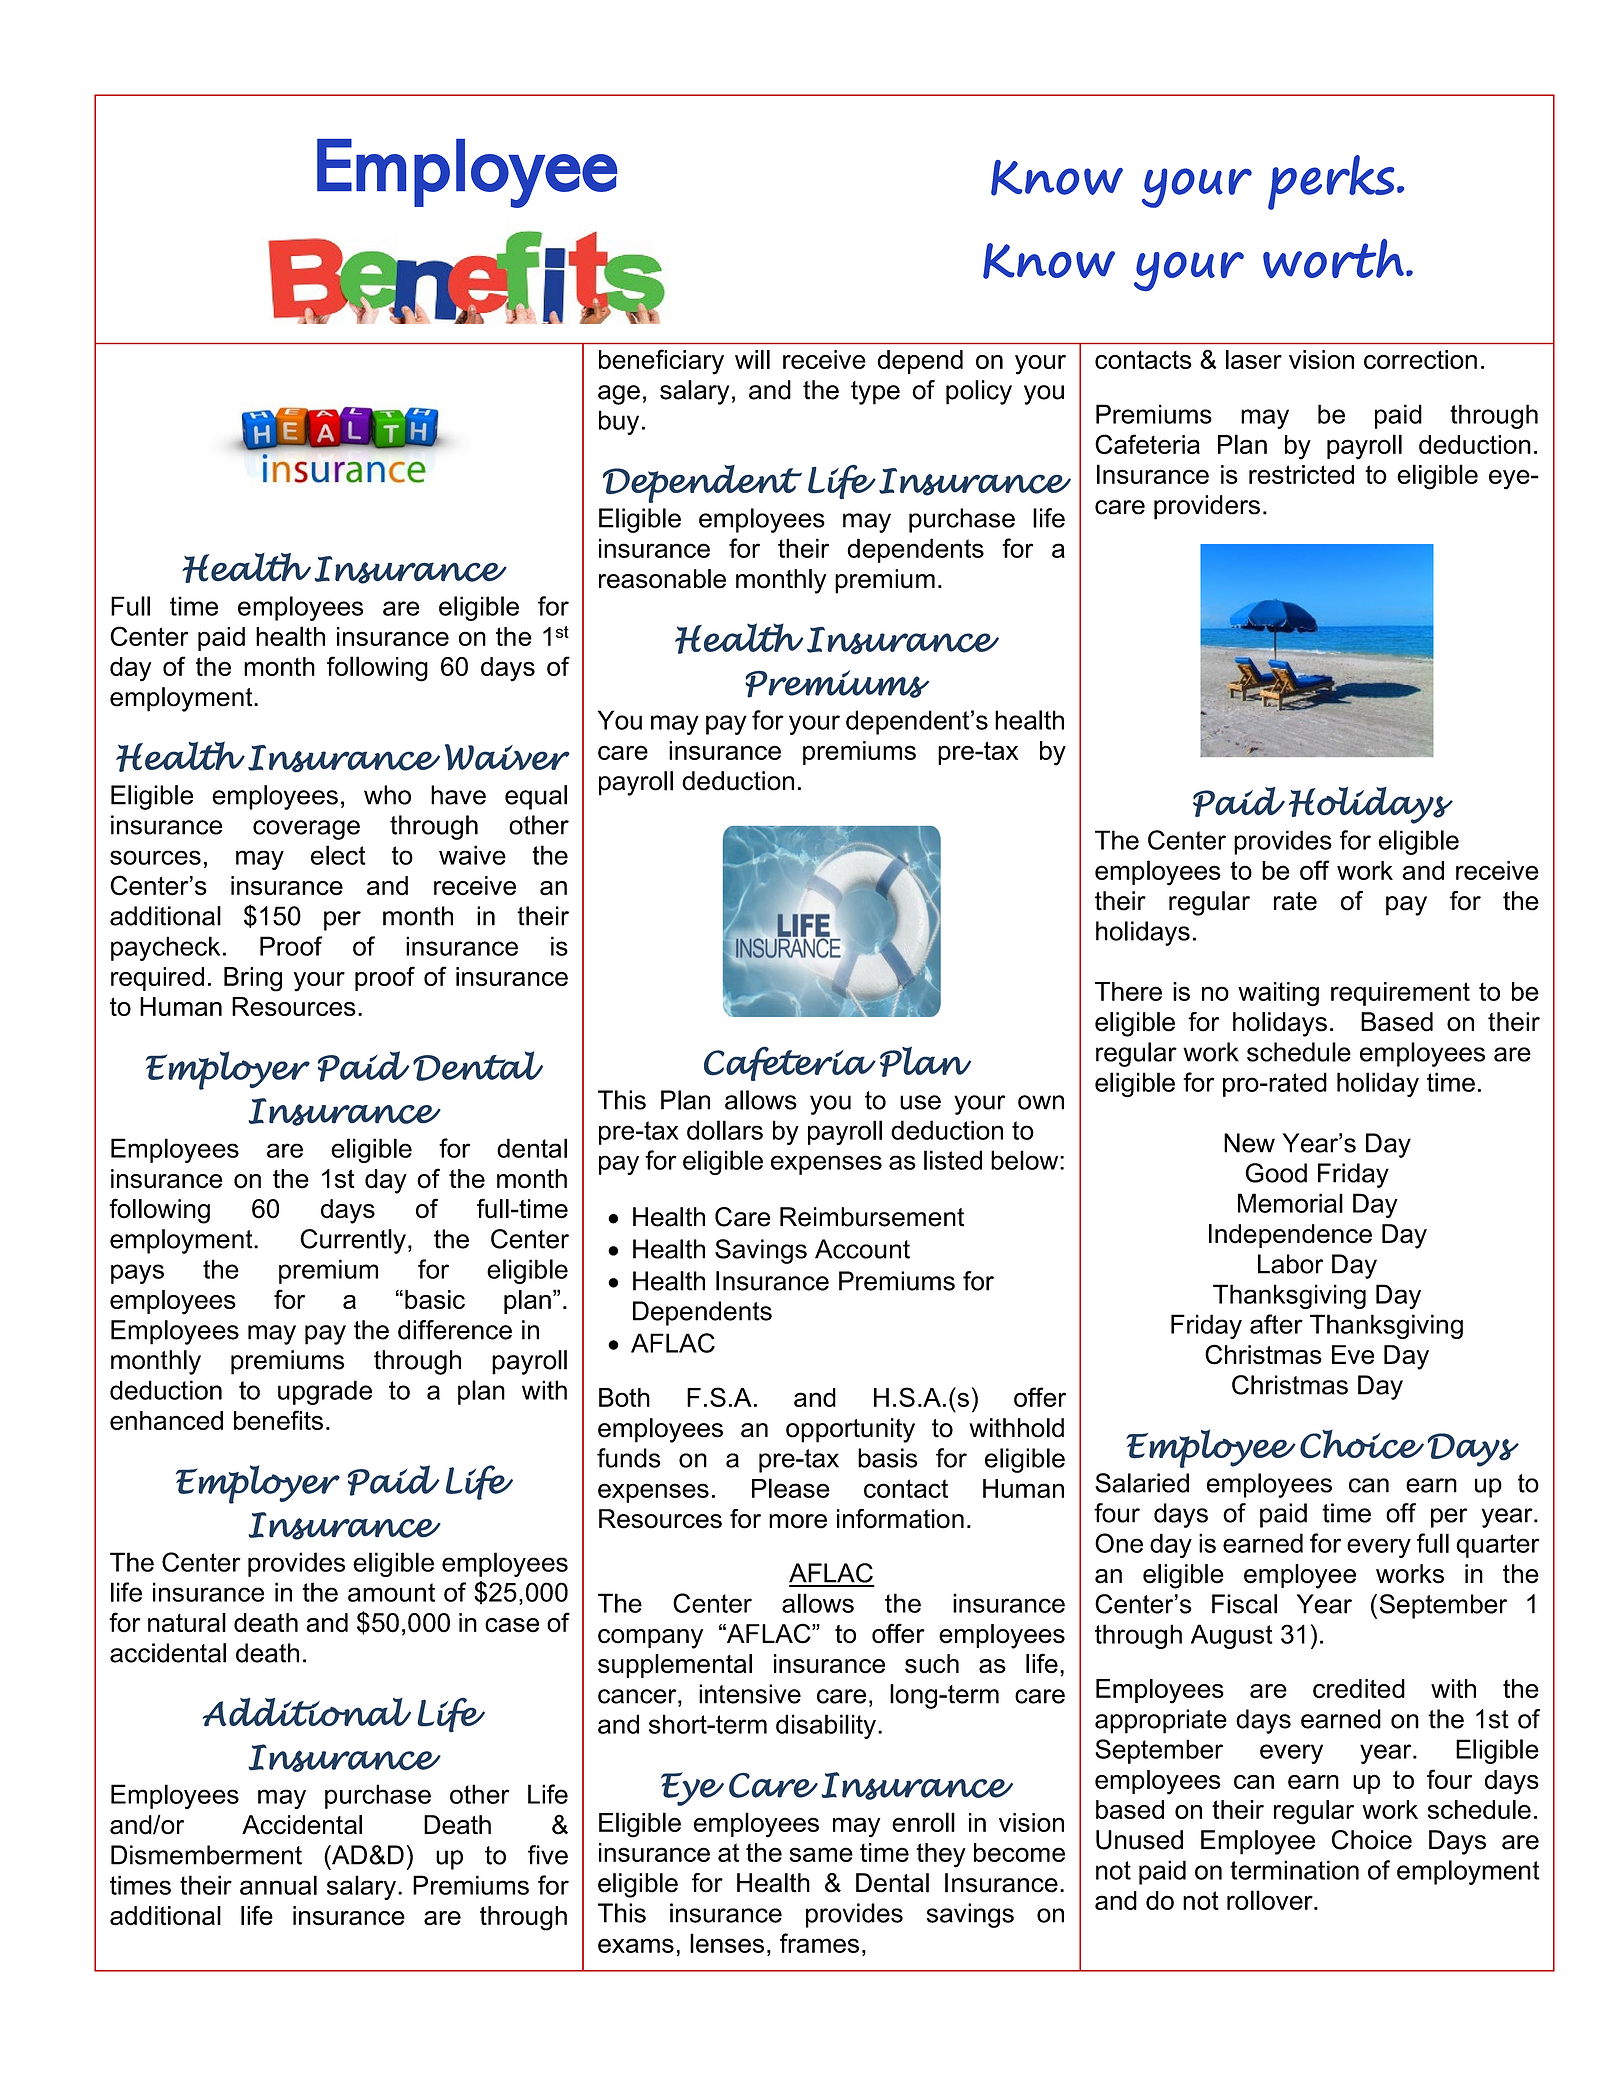  Describe the element at coordinates (325, 1392) in the screenshot. I see `upgrade` at that location.
